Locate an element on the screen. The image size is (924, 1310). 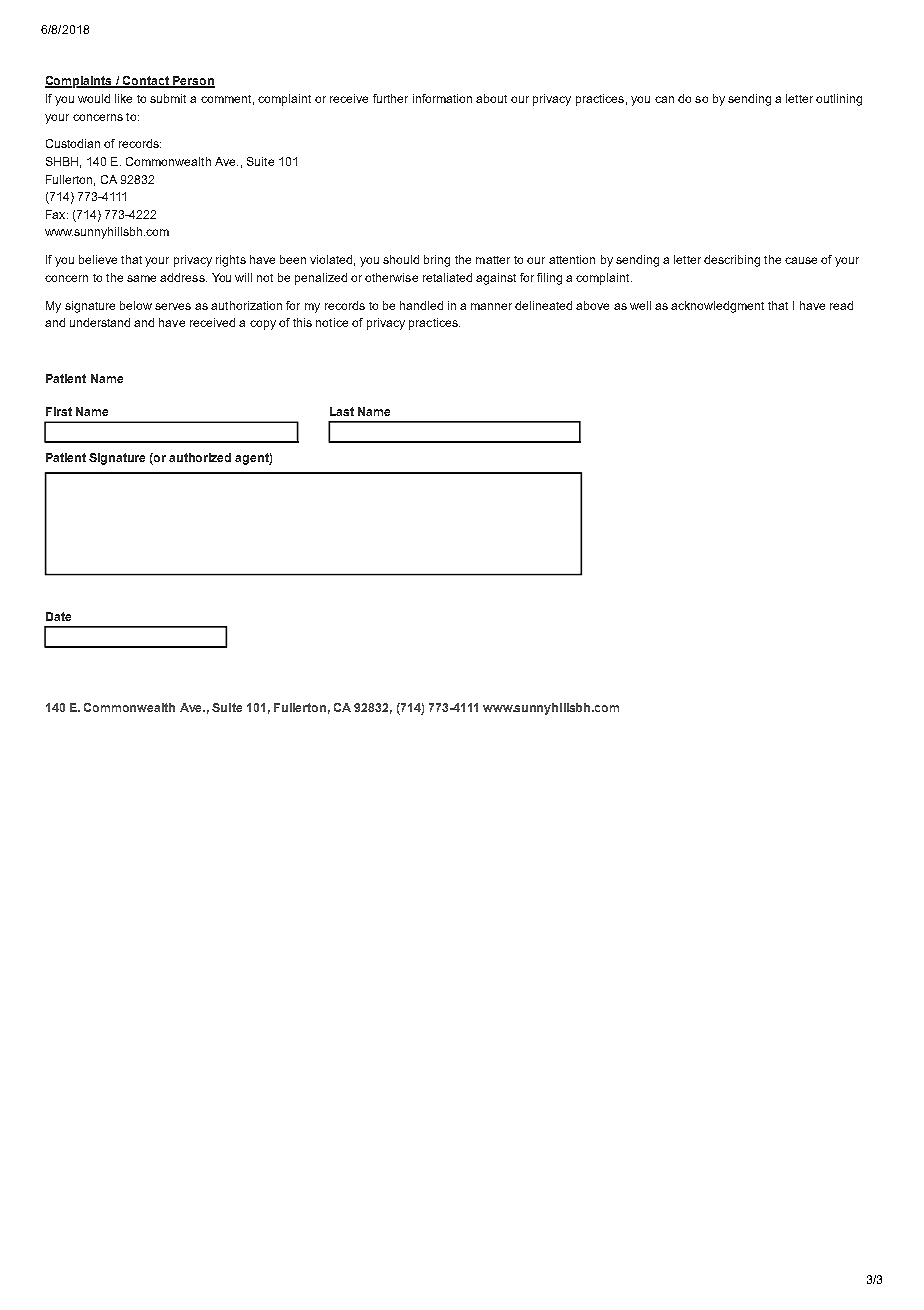
information is located at coordinates (442, 98).
